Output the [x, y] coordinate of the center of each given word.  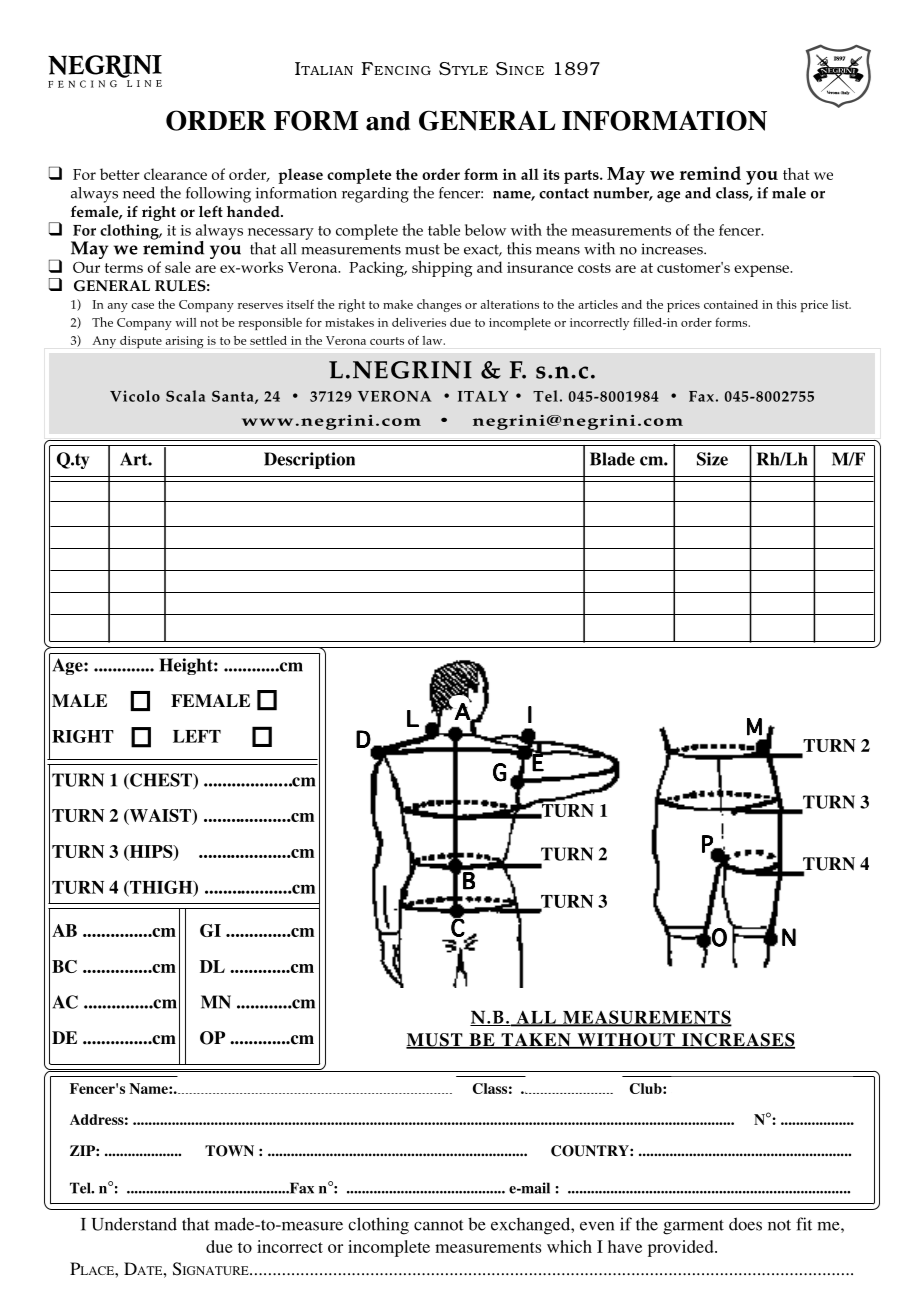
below [485, 230]
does [745, 1224]
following [218, 195]
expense [762, 271]
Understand [134, 1224]
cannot [439, 1225]
